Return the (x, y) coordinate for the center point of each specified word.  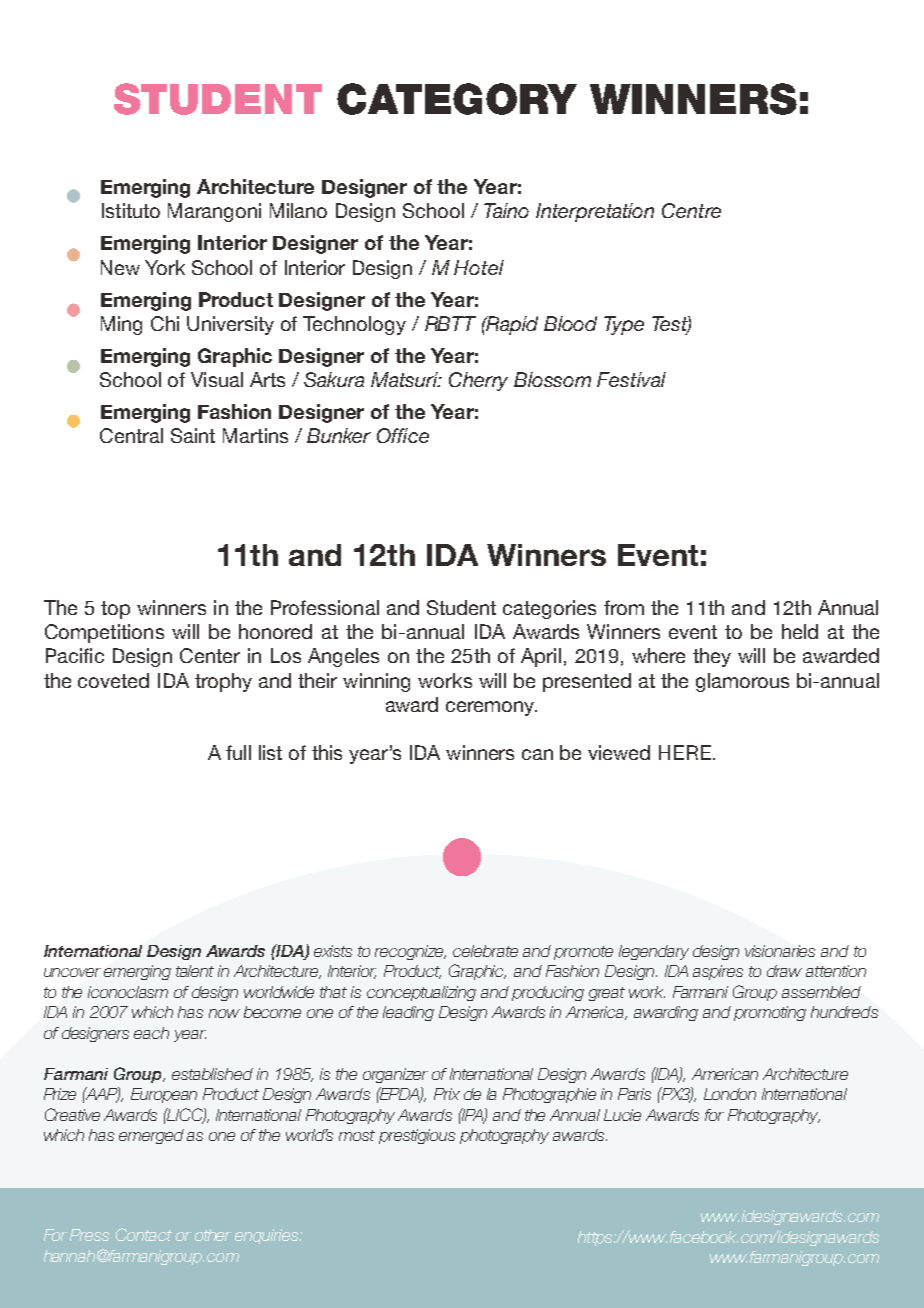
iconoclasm (128, 992)
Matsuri (406, 379)
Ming (121, 325)
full (238, 752)
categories (549, 609)
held (800, 631)
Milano (298, 210)
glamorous (742, 682)
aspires (718, 972)
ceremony (491, 708)
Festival (631, 379)
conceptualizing (421, 993)
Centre (691, 210)
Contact (144, 1234)
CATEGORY (457, 99)
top (115, 610)
